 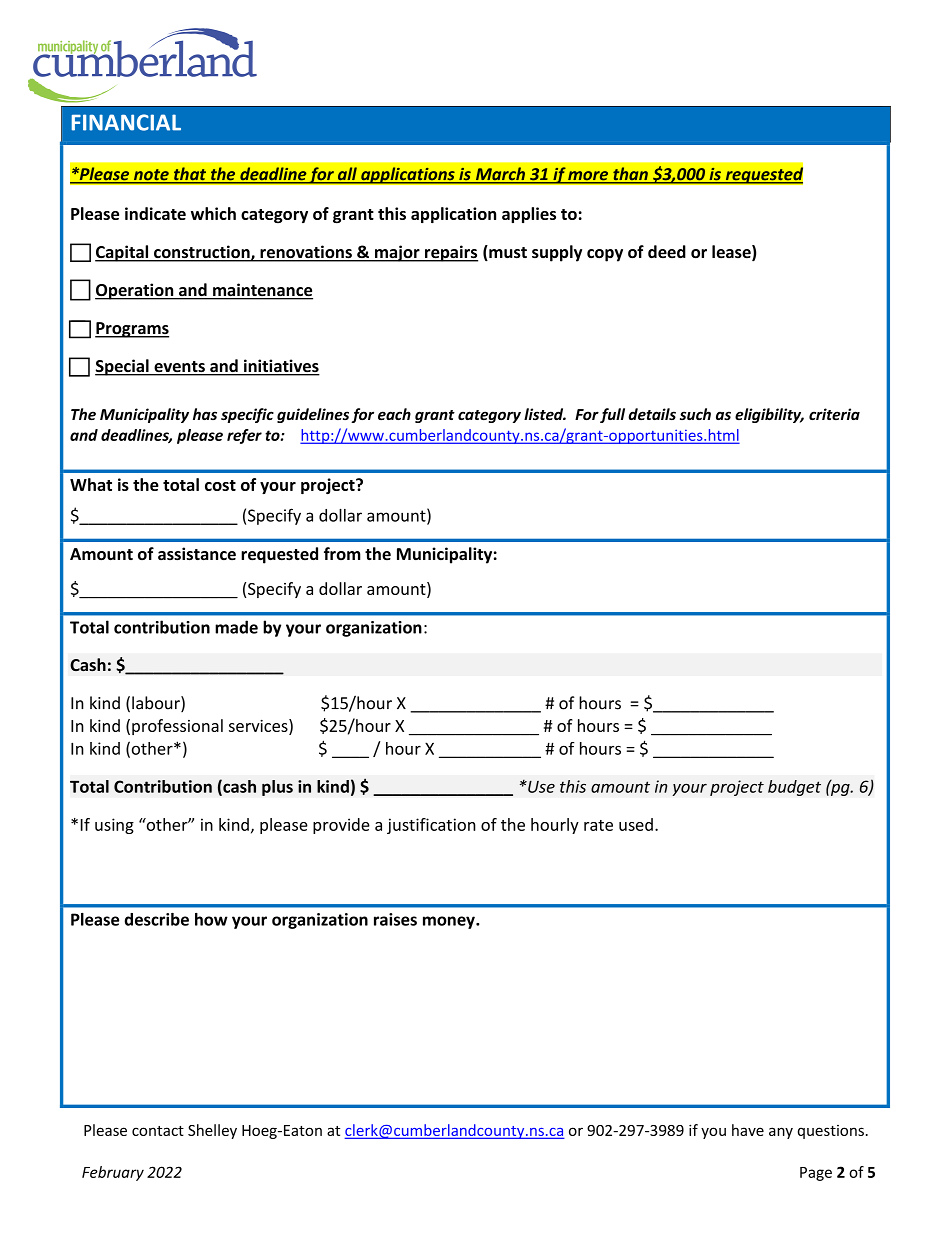 What do you see at coordinates (630, 175) in the screenshot?
I see `than` at bounding box center [630, 175].
